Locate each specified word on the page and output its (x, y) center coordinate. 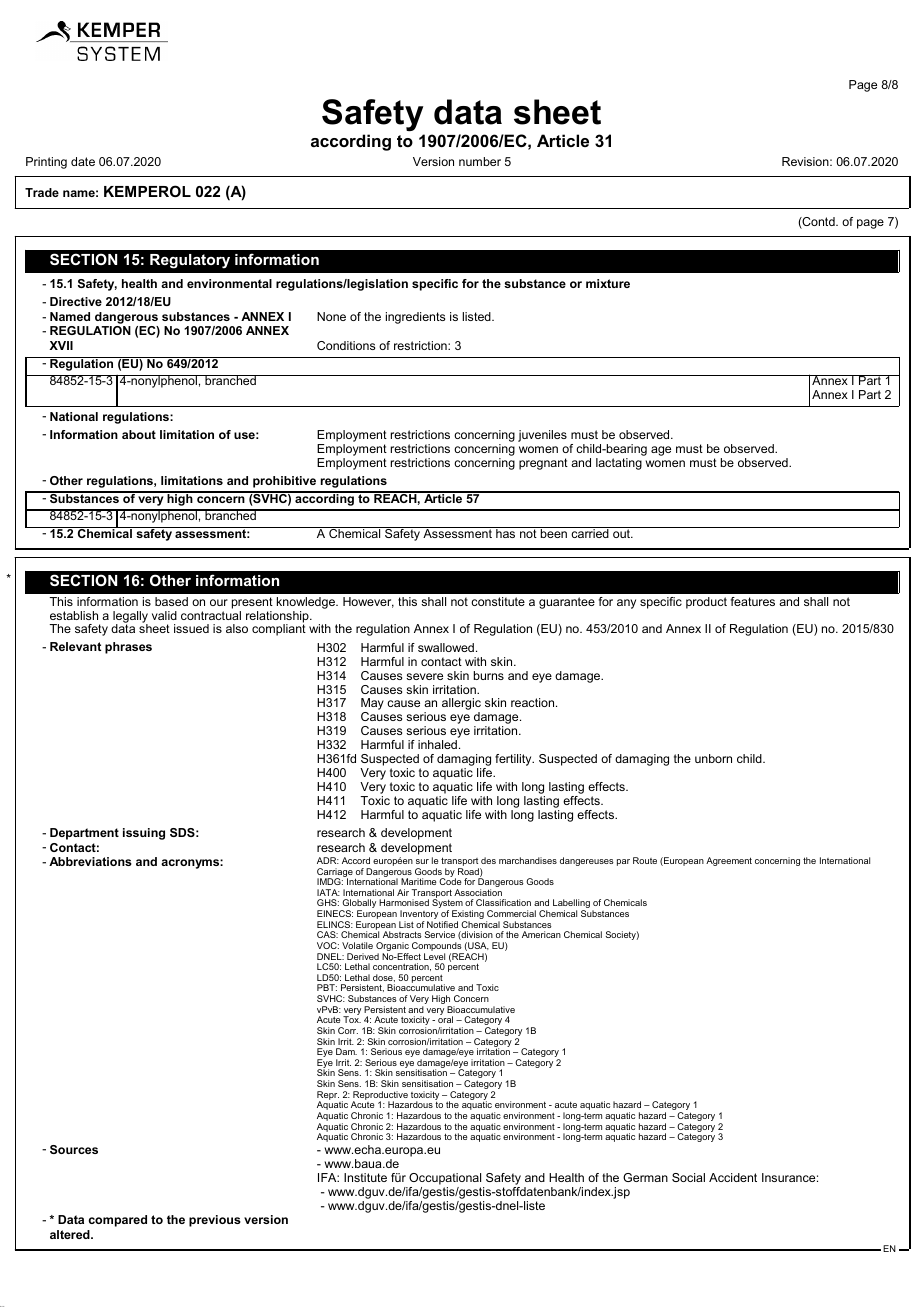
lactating (619, 464)
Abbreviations (90, 861)
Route (645, 860)
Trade (42, 192)
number (480, 161)
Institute (365, 1177)
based (171, 601)
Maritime (419, 881)
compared (118, 1221)
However (368, 602)
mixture (608, 283)
